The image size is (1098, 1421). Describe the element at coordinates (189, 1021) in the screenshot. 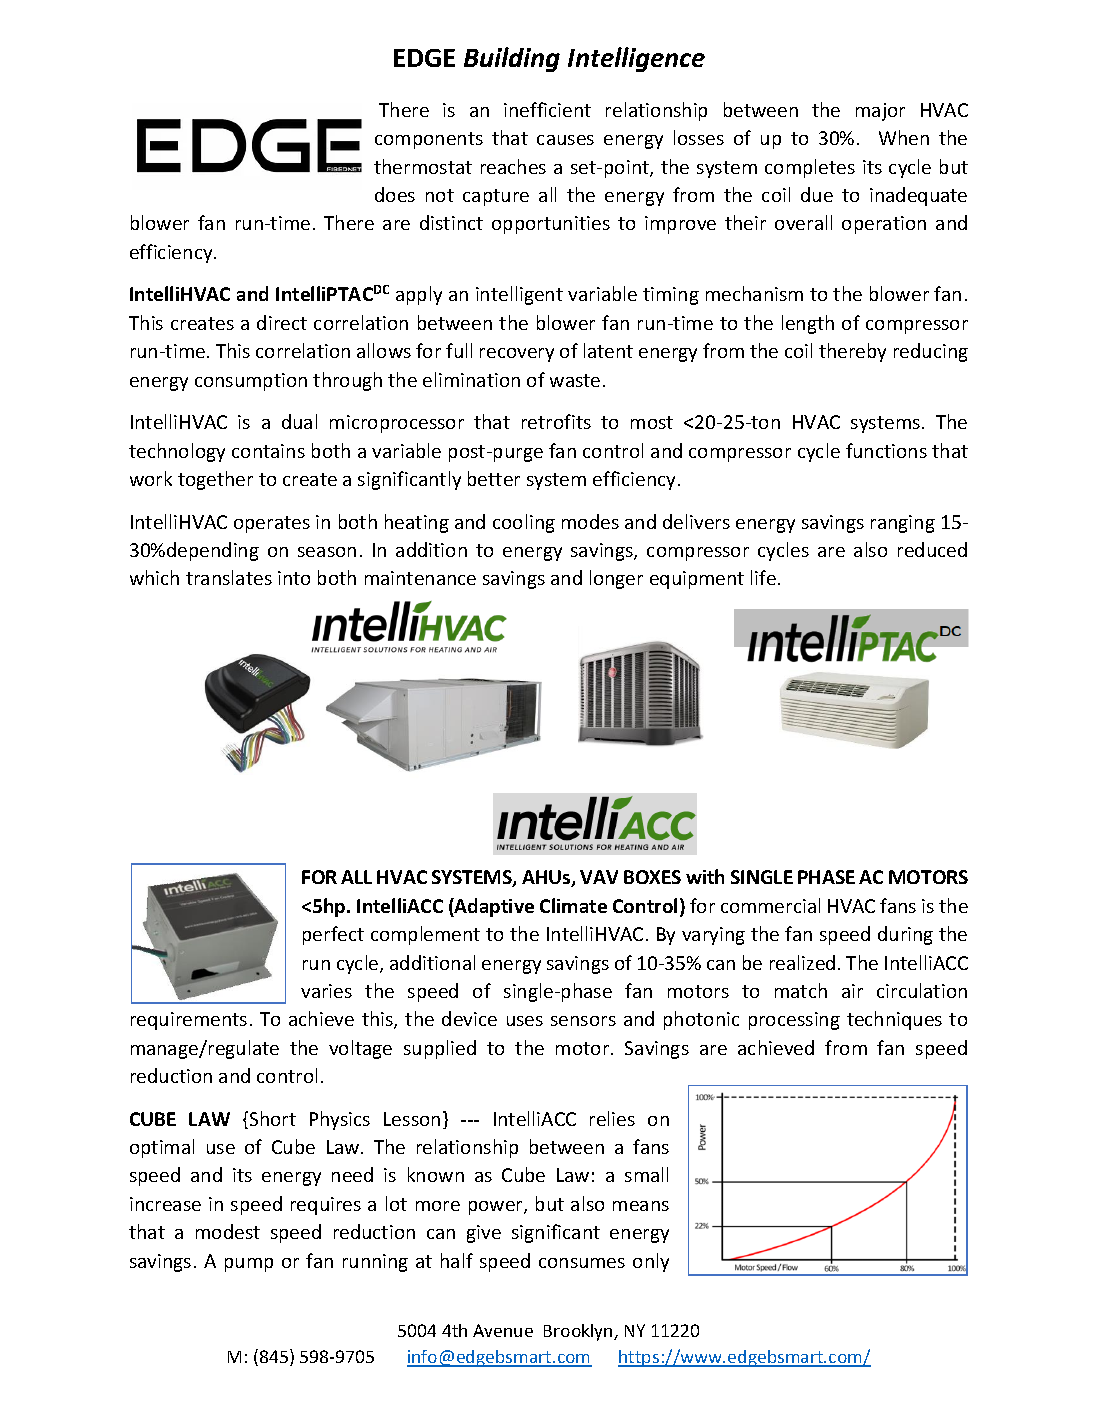

I see `requirements` at that location.
